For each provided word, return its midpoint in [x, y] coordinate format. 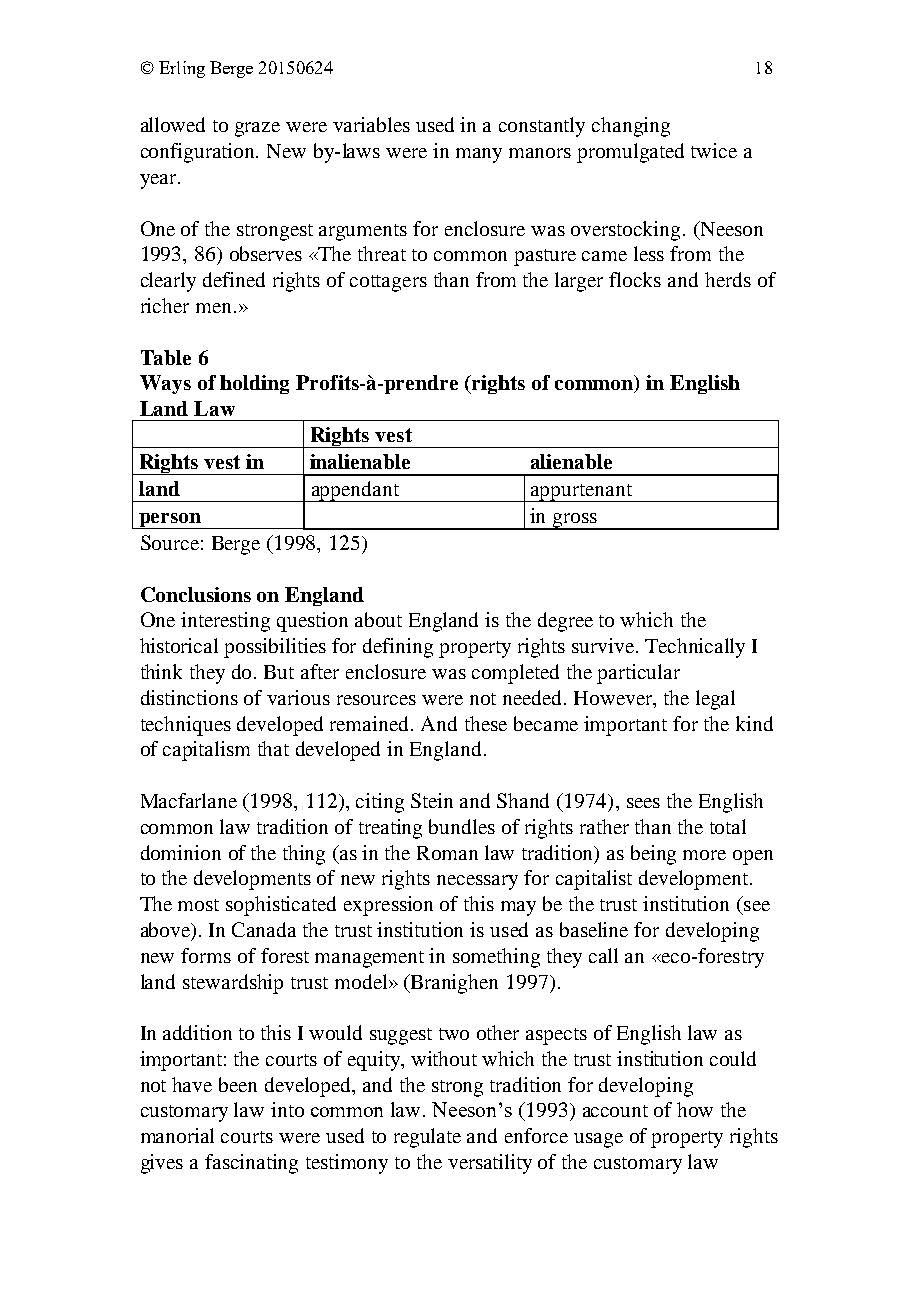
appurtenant [582, 493]
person [170, 521]
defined [234, 279]
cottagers [388, 283]
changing [631, 127]
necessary [477, 882]
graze [257, 129]
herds [728, 279]
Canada [264, 929]
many [479, 155]
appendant [355, 491]
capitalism [206, 751]
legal [715, 700]
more [704, 855]
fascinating [251, 1164]
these [486, 723]
